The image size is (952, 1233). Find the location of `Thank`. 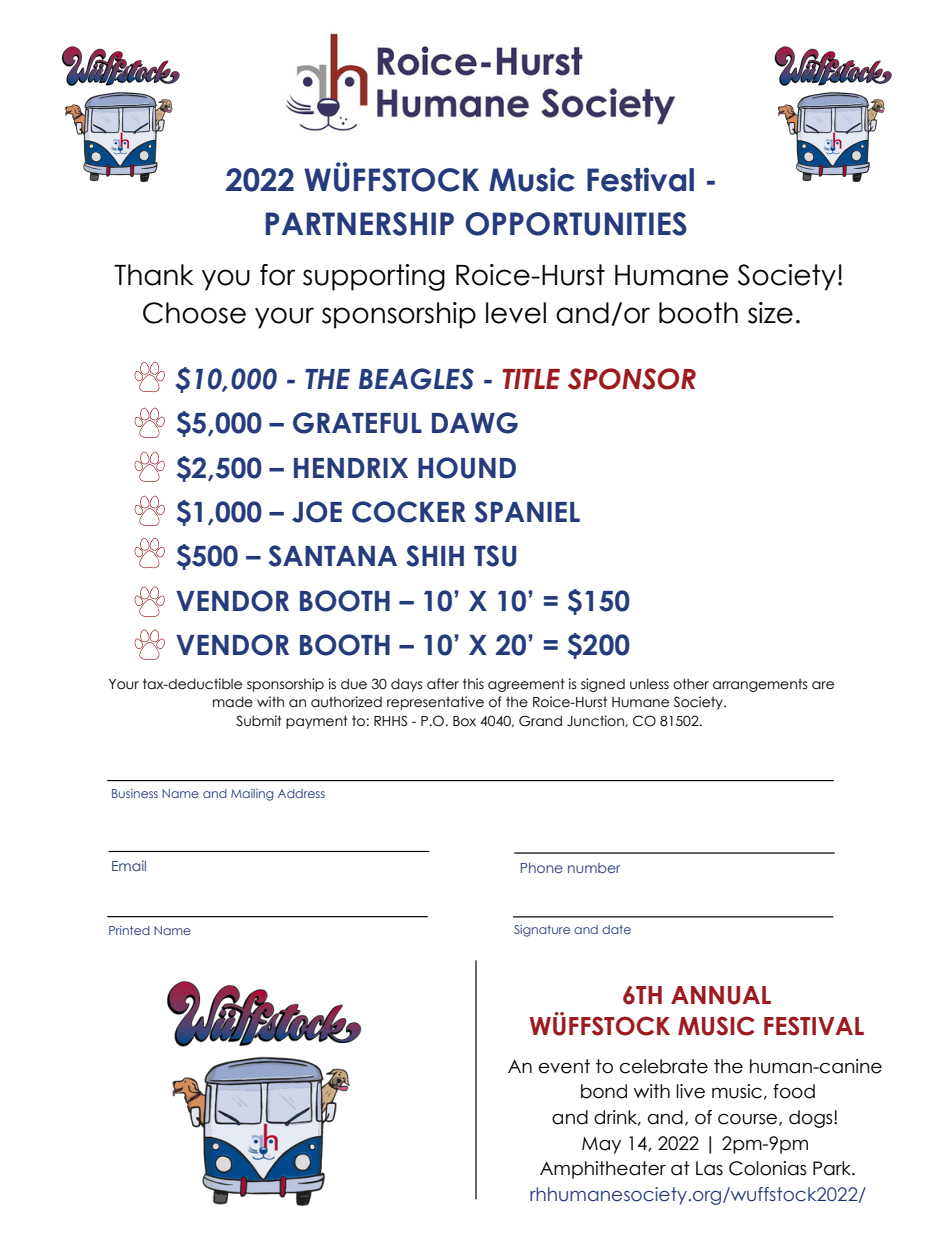

Thank is located at coordinates (154, 275).
